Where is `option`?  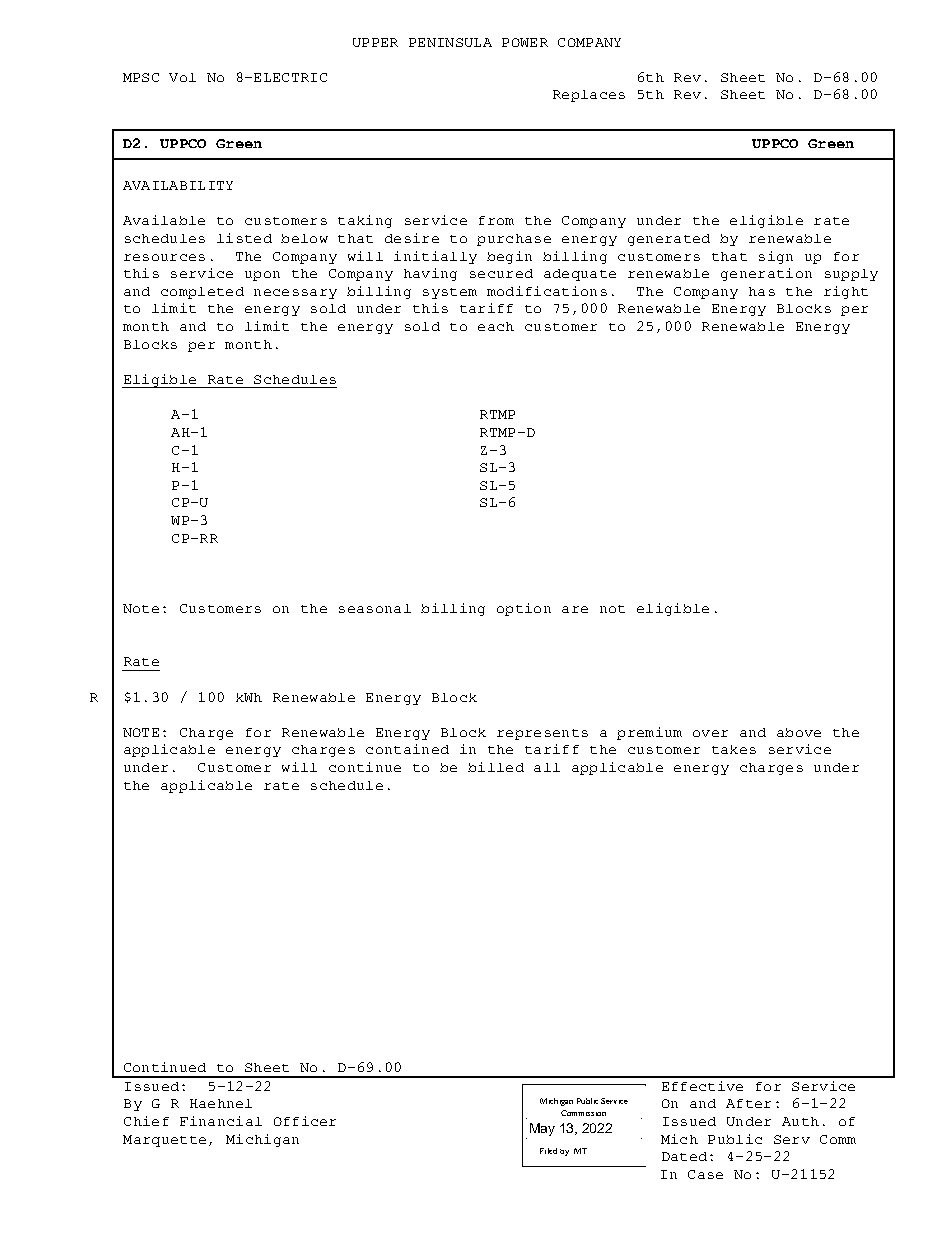 option is located at coordinates (524, 609).
